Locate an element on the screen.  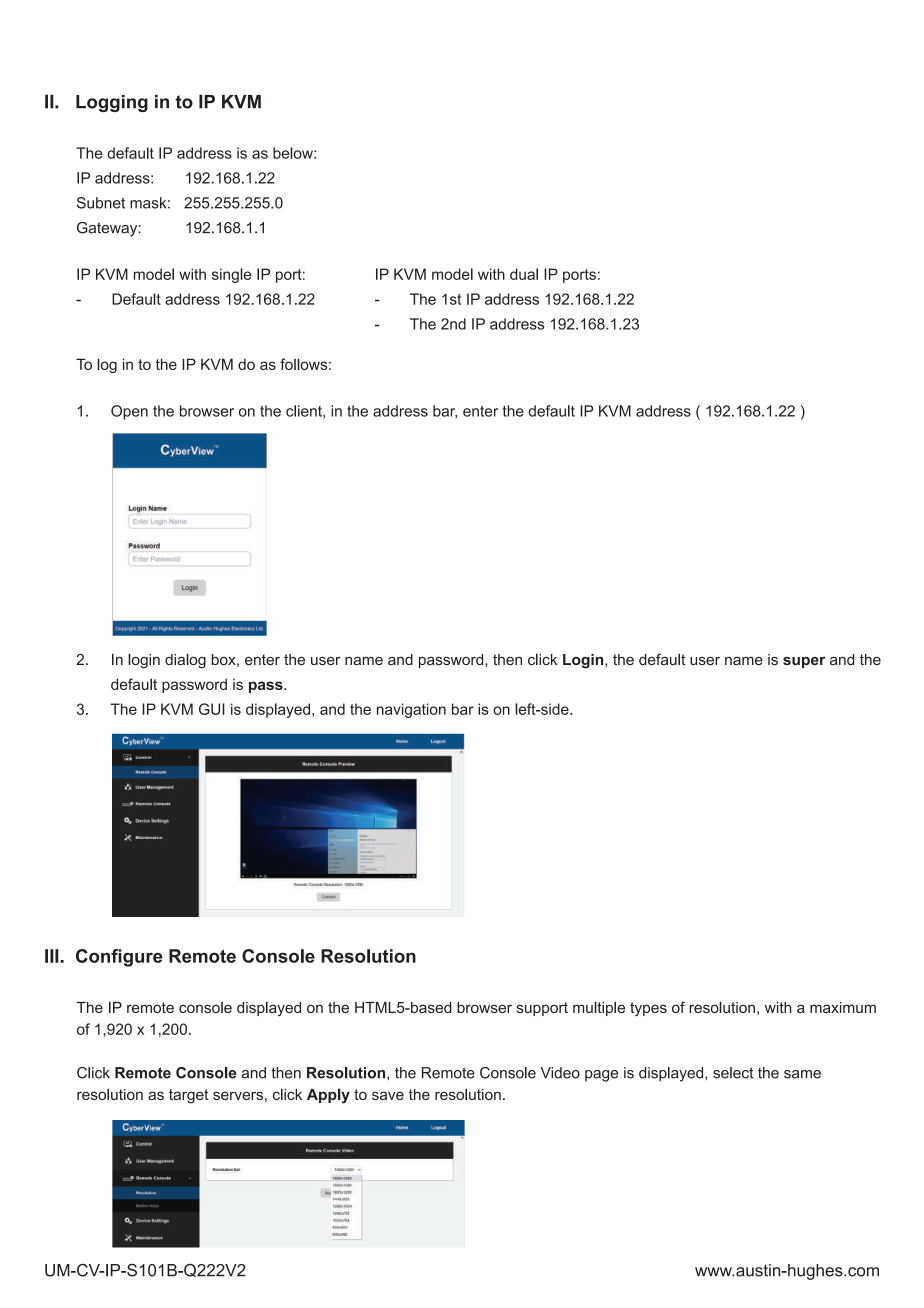
GUI is located at coordinates (212, 709).
